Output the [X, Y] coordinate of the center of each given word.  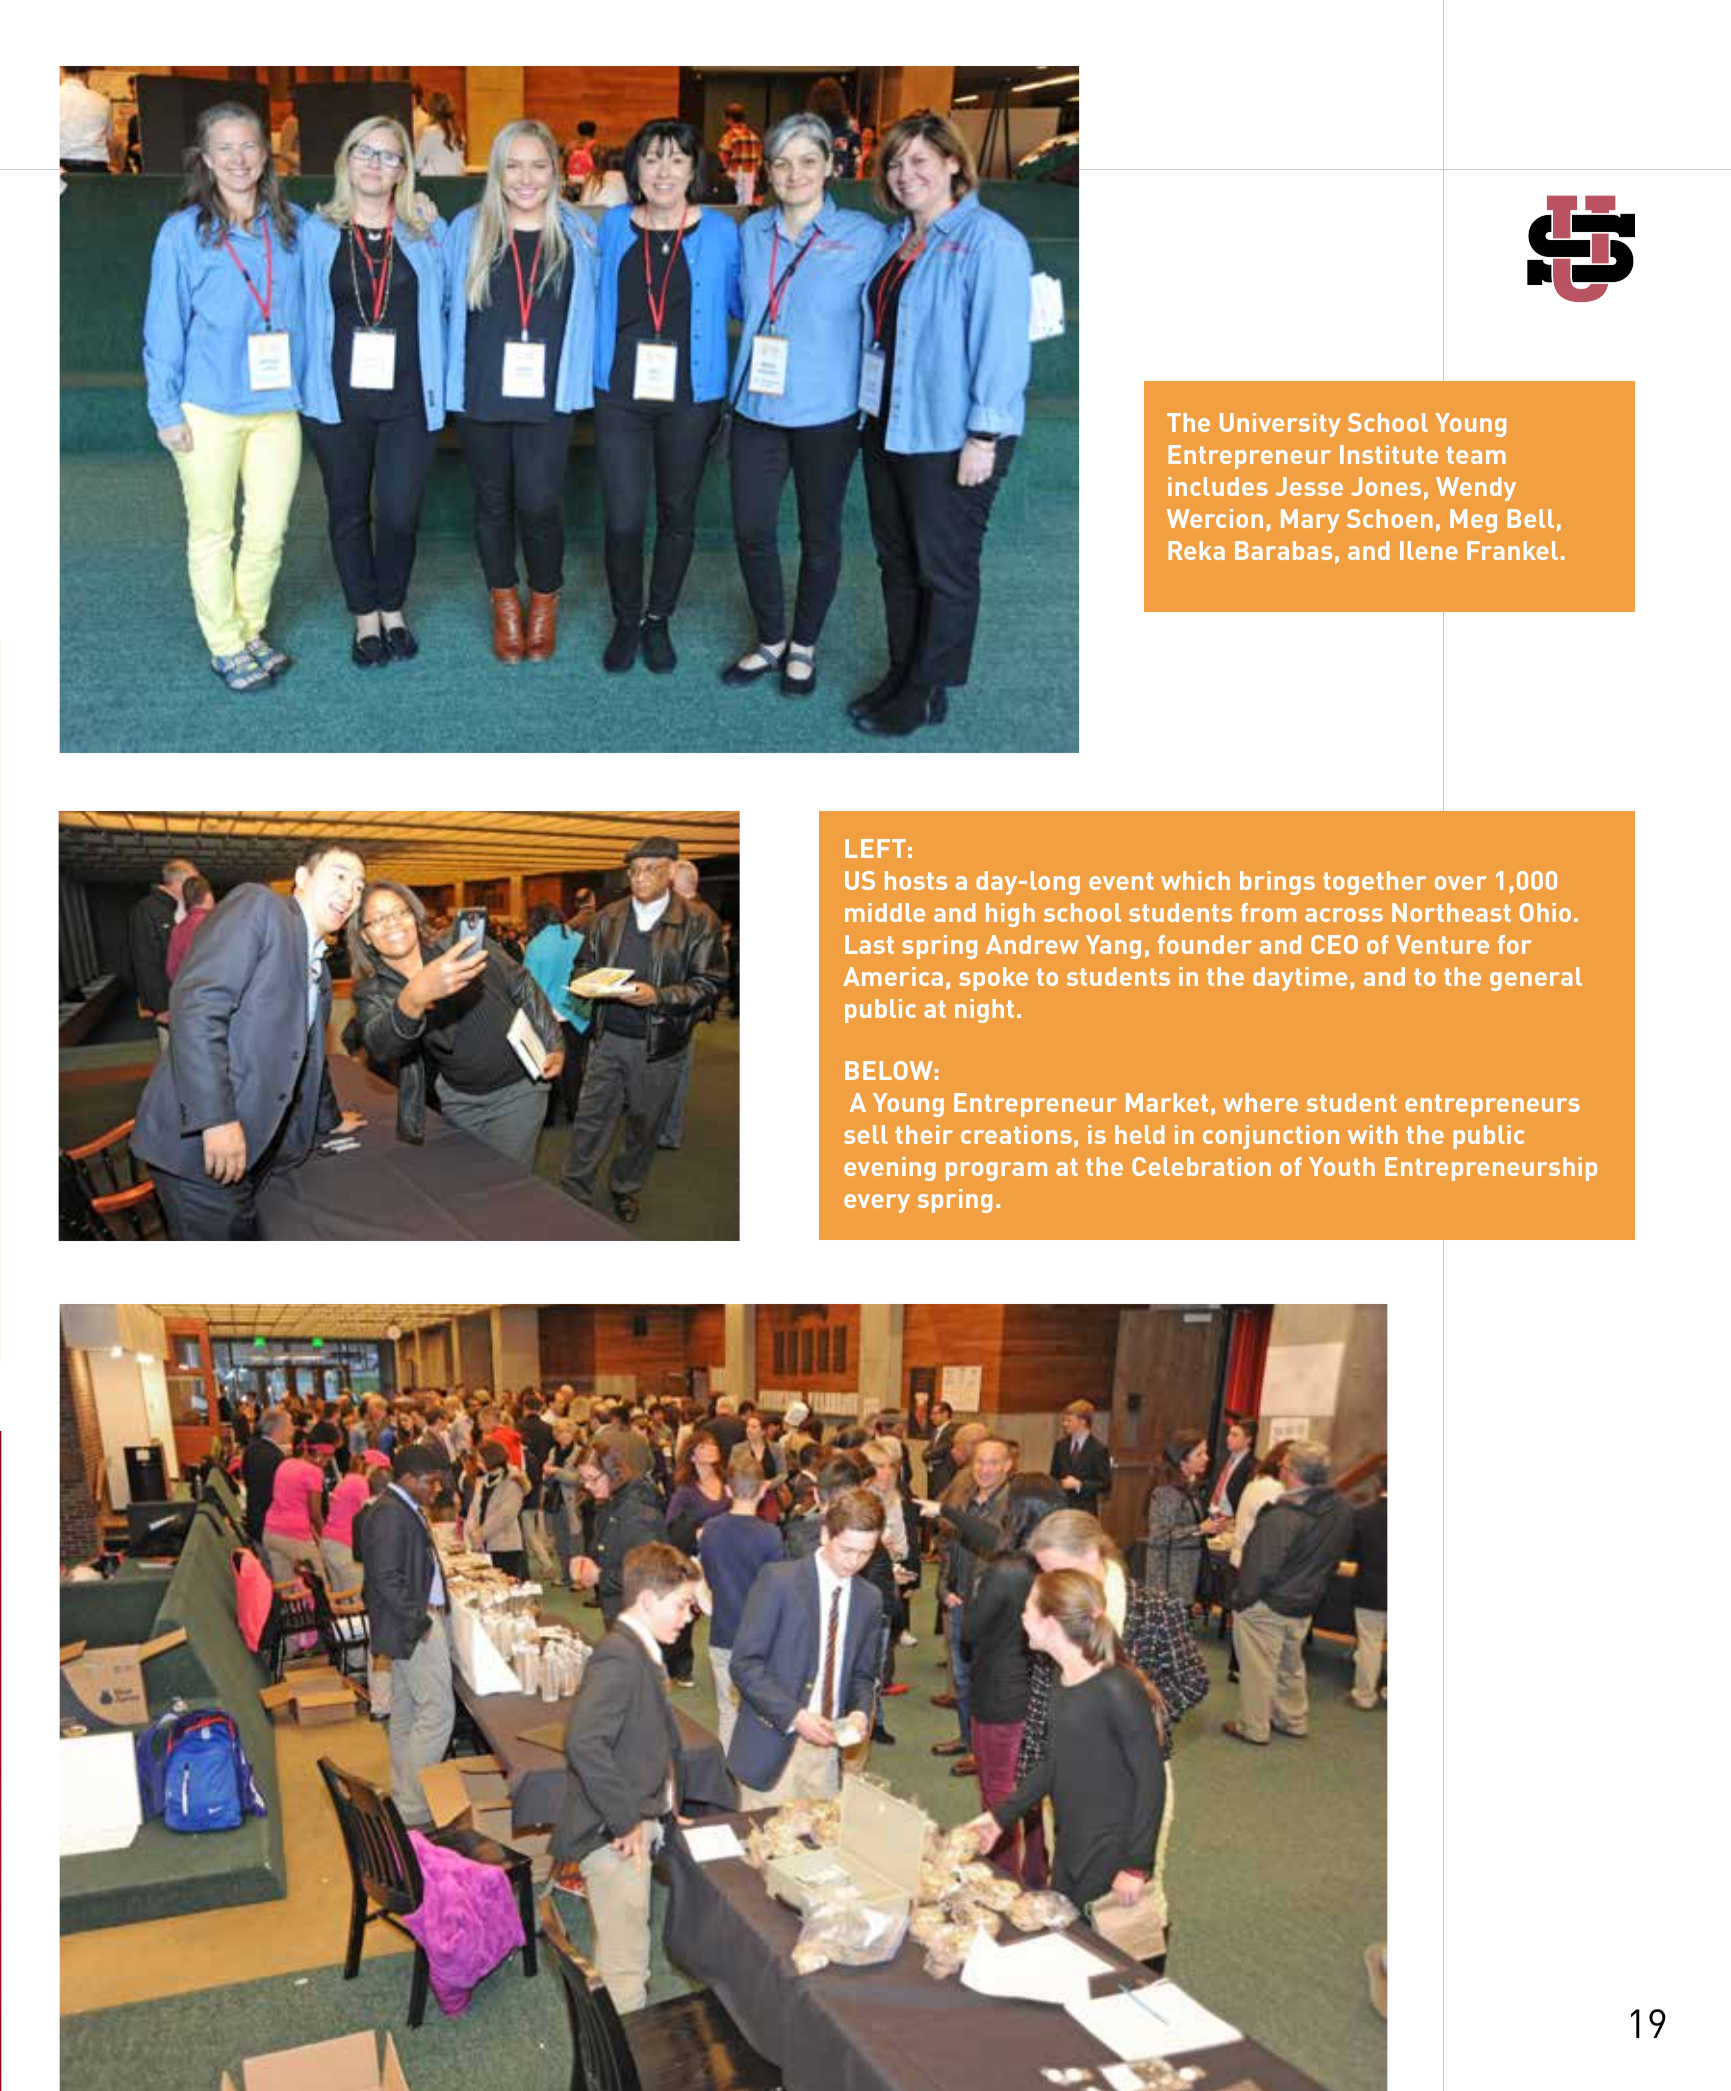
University [1280, 425]
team [1476, 455]
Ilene [1429, 550]
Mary [1310, 521]
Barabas [1283, 550]
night [984, 1011]
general [1536, 979]
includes [1218, 486]
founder [1205, 944]
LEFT [875, 848]
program [996, 1171]
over [1461, 883]
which [1195, 880]
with [1373, 1134]
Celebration [1201, 1166]
